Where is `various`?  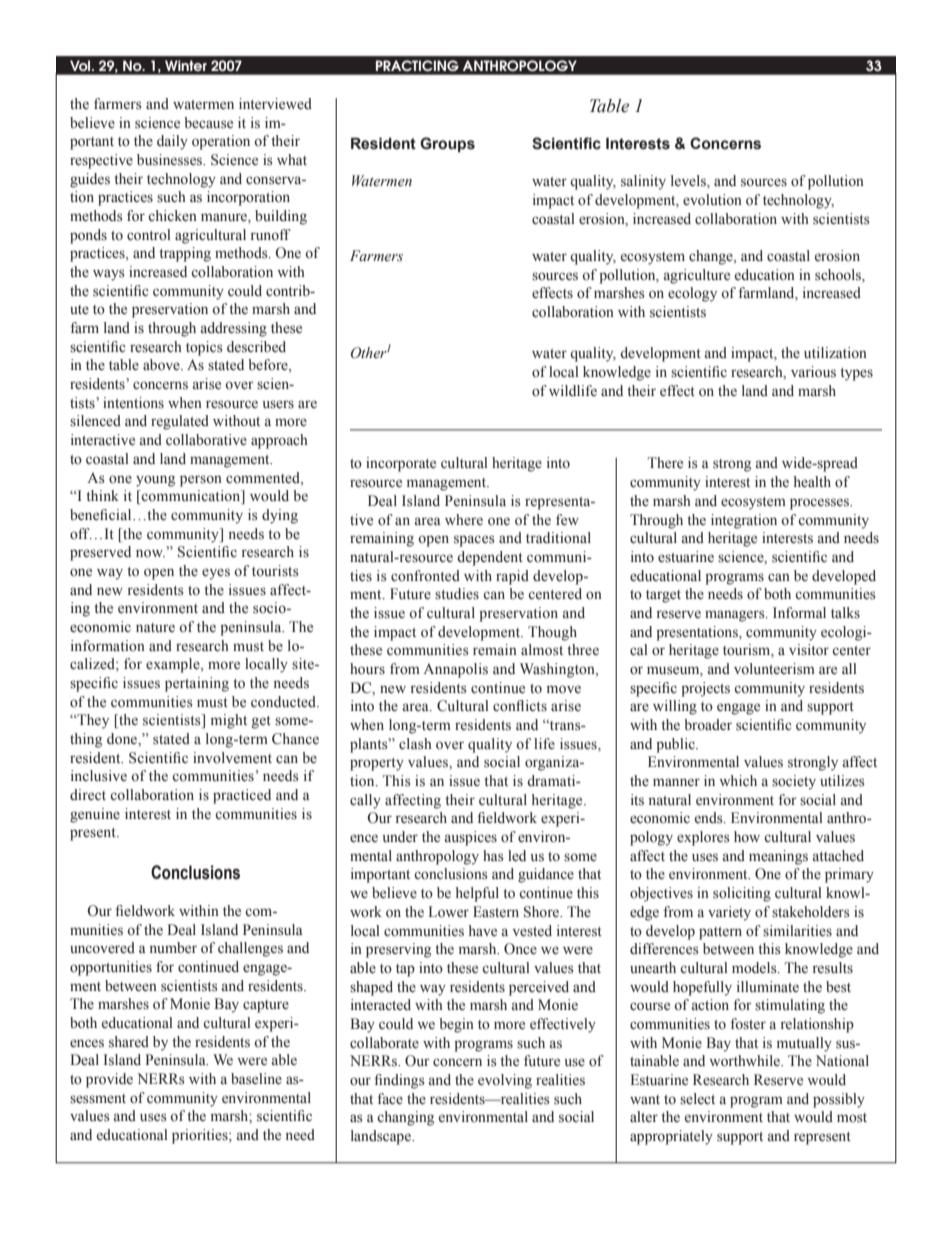
various is located at coordinates (813, 372).
